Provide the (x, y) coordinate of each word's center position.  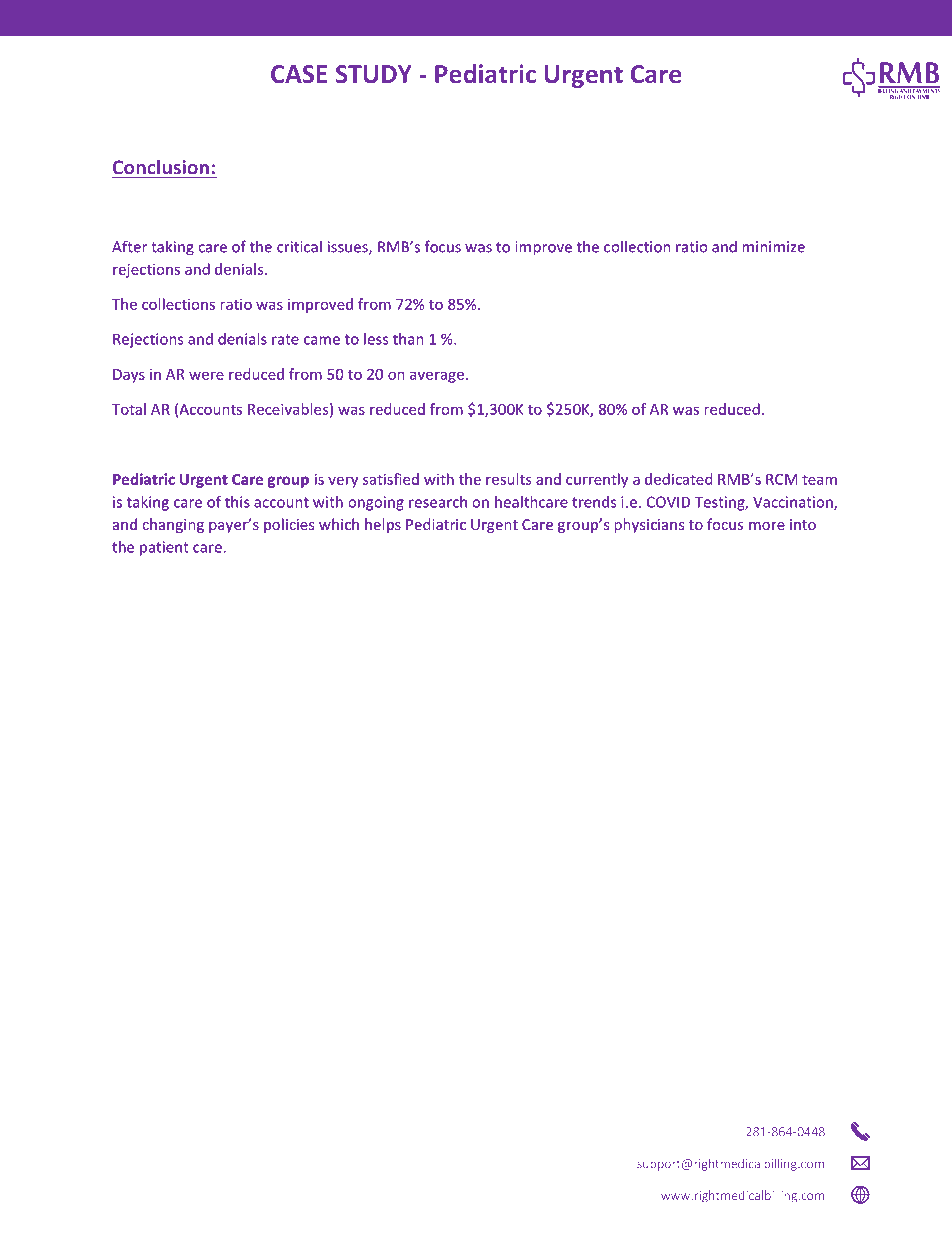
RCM (781, 479)
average (438, 377)
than (408, 339)
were (206, 375)
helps (383, 525)
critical (299, 246)
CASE (299, 74)
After (129, 246)
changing (173, 525)
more (767, 526)
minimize (773, 247)
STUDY (374, 74)
